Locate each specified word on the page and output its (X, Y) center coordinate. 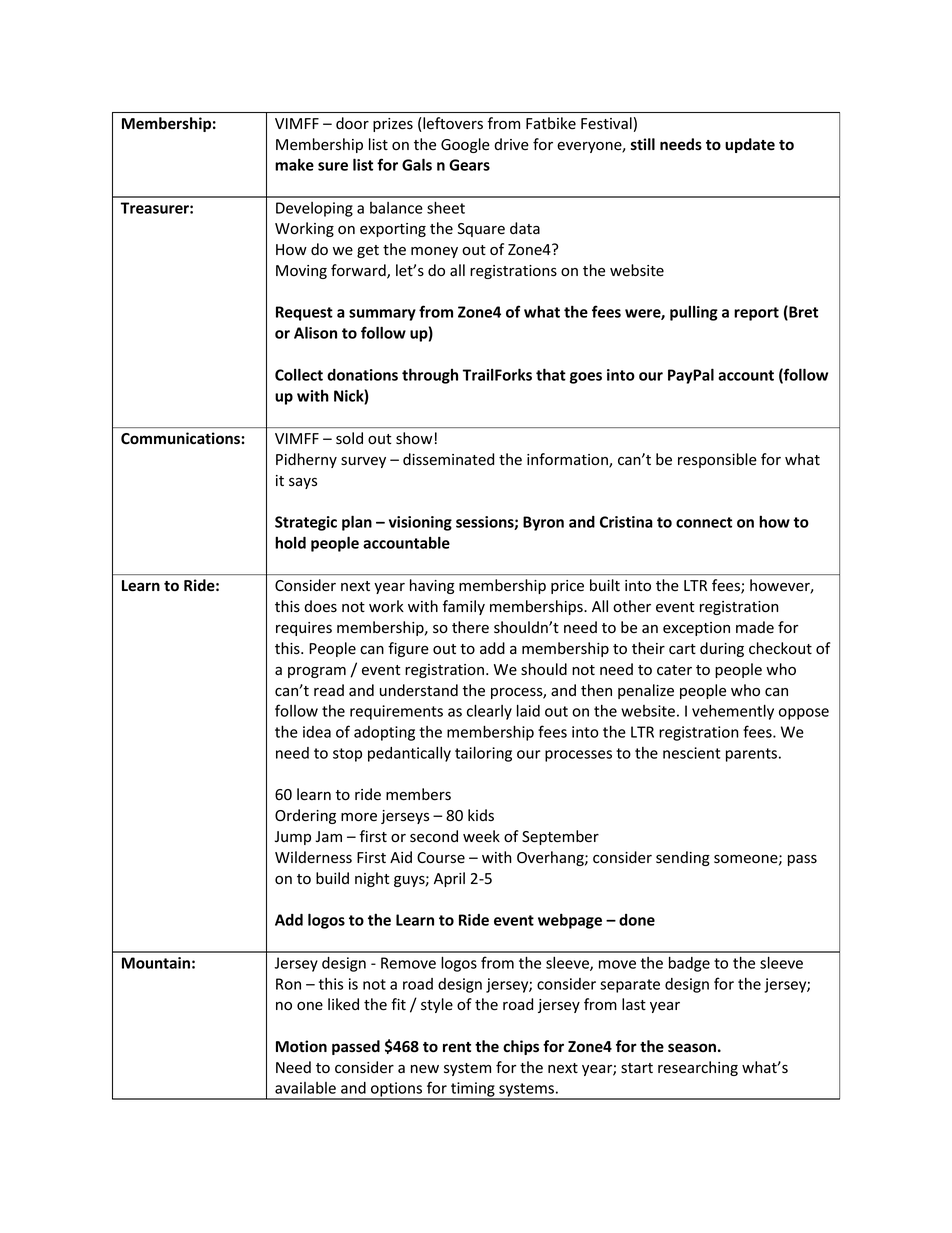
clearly (489, 712)
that (551, 374)
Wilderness (313, 857)
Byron (543, 523)
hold (290, 542)
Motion (301, 1046)
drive (511, 144)
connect (704, 522)
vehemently (733, 712)
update (750, 145)
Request (304, 313)
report (756, 314)
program (317, 672)
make (294, 164)
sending (683, 858)
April (449, 879)
